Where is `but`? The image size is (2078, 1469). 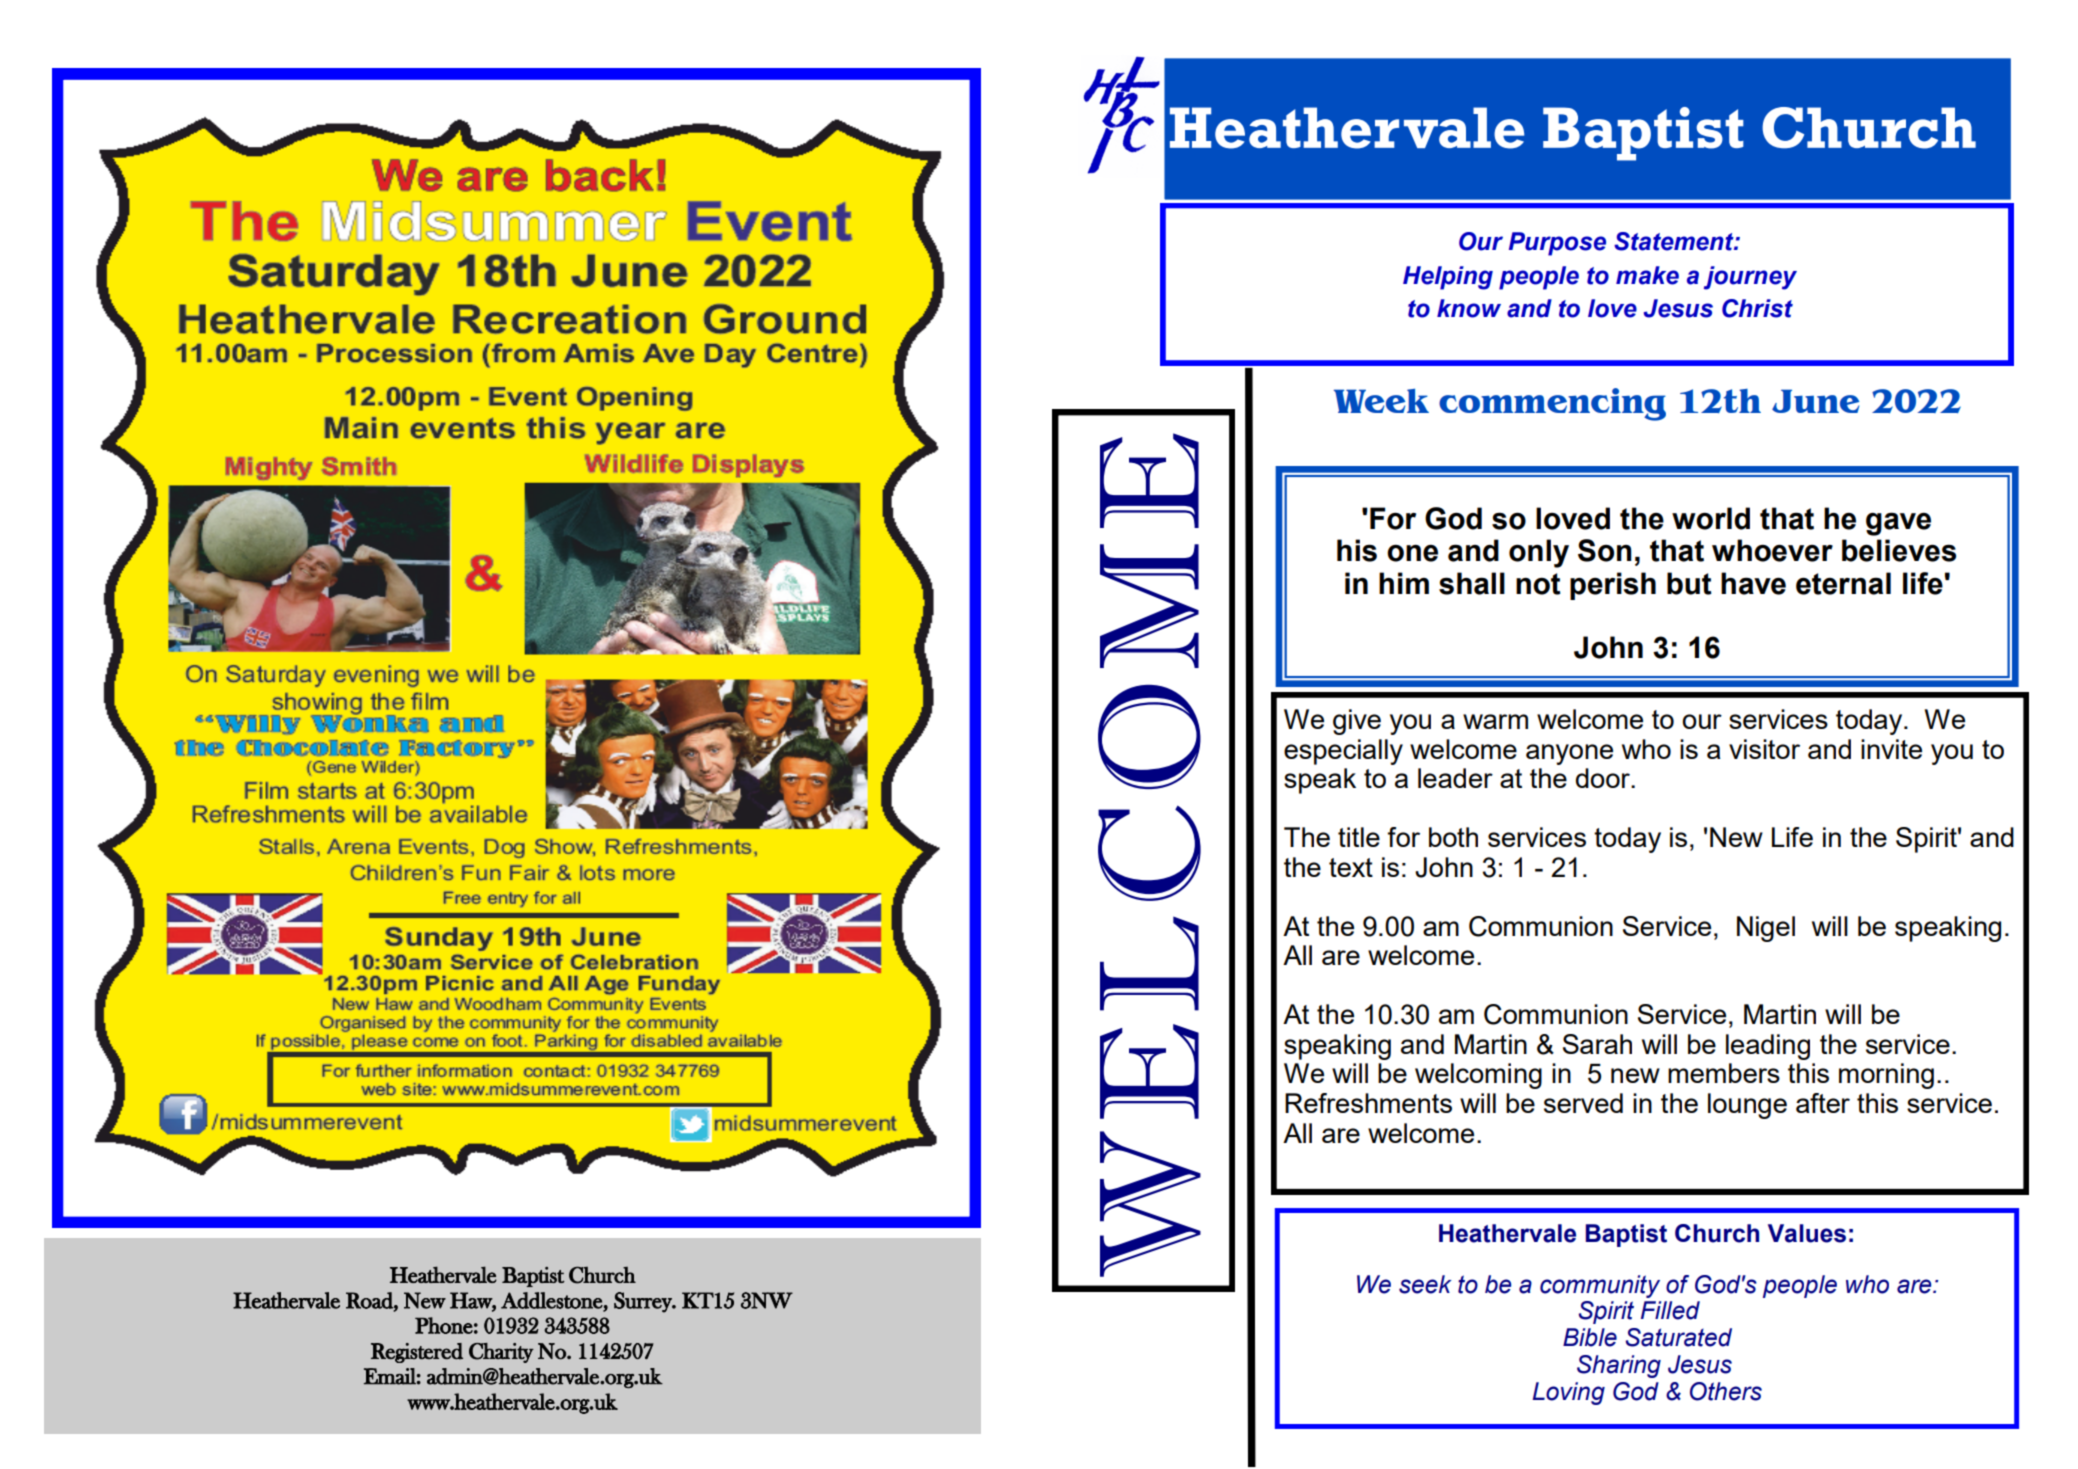
but is located at coordinates (1689, 583).
